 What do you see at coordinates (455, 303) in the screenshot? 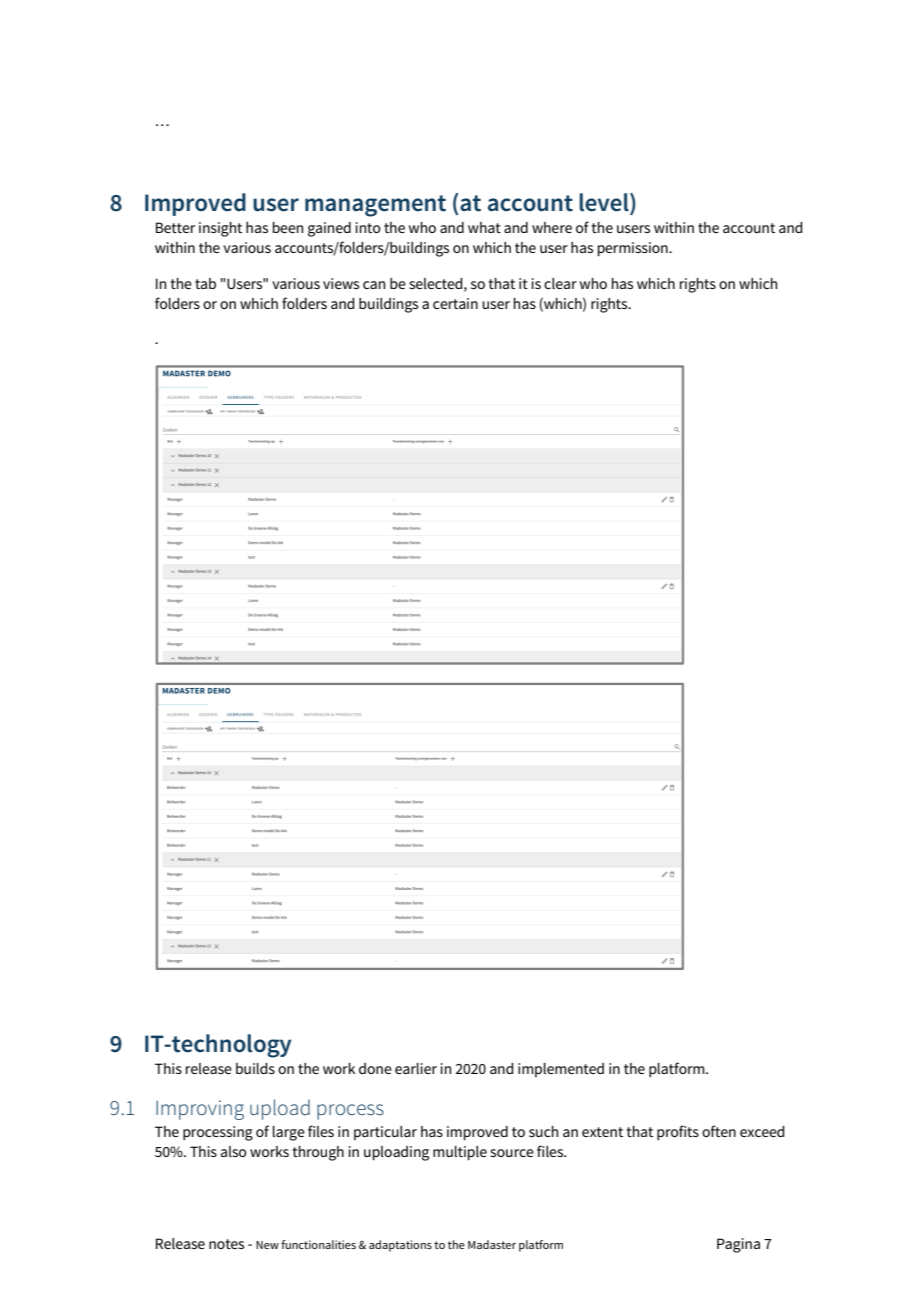
I see `certain` at bounding box center [455, 303].
